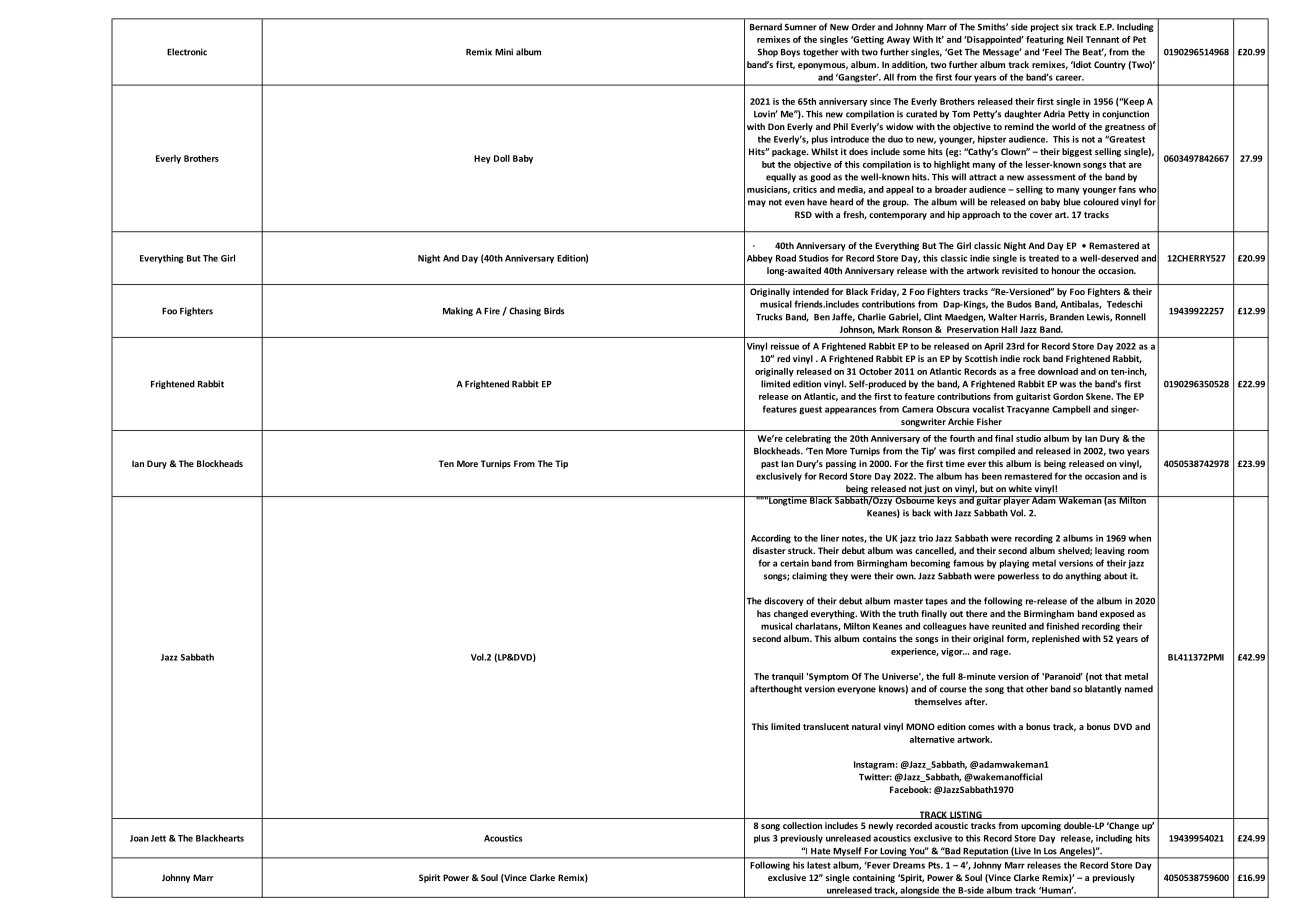 The width and height of the document is (1308, 924). I want to click on Walter, so click(1002, 317).
